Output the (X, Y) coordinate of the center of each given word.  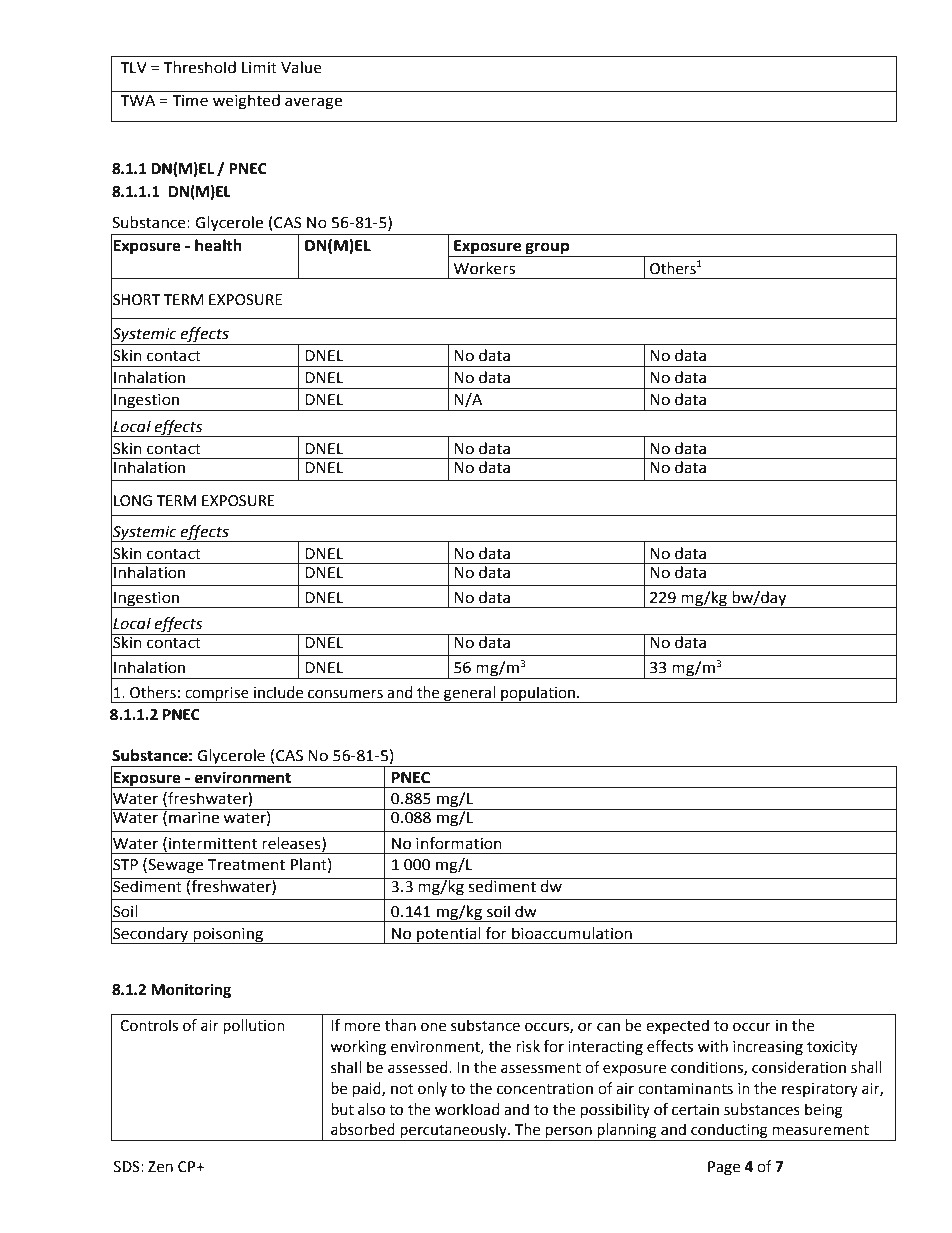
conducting (729, 1132)
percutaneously (453, 1132)
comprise (217, 695)
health (218, 245)
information (459, 843)
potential (449, 935)
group (547, 249)
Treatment (246, 865)
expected (677, 1026)
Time (190, 101)
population (538, 694)
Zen (160, 1167)
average (313, 103)
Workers (484, 268)
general (469, 694)
